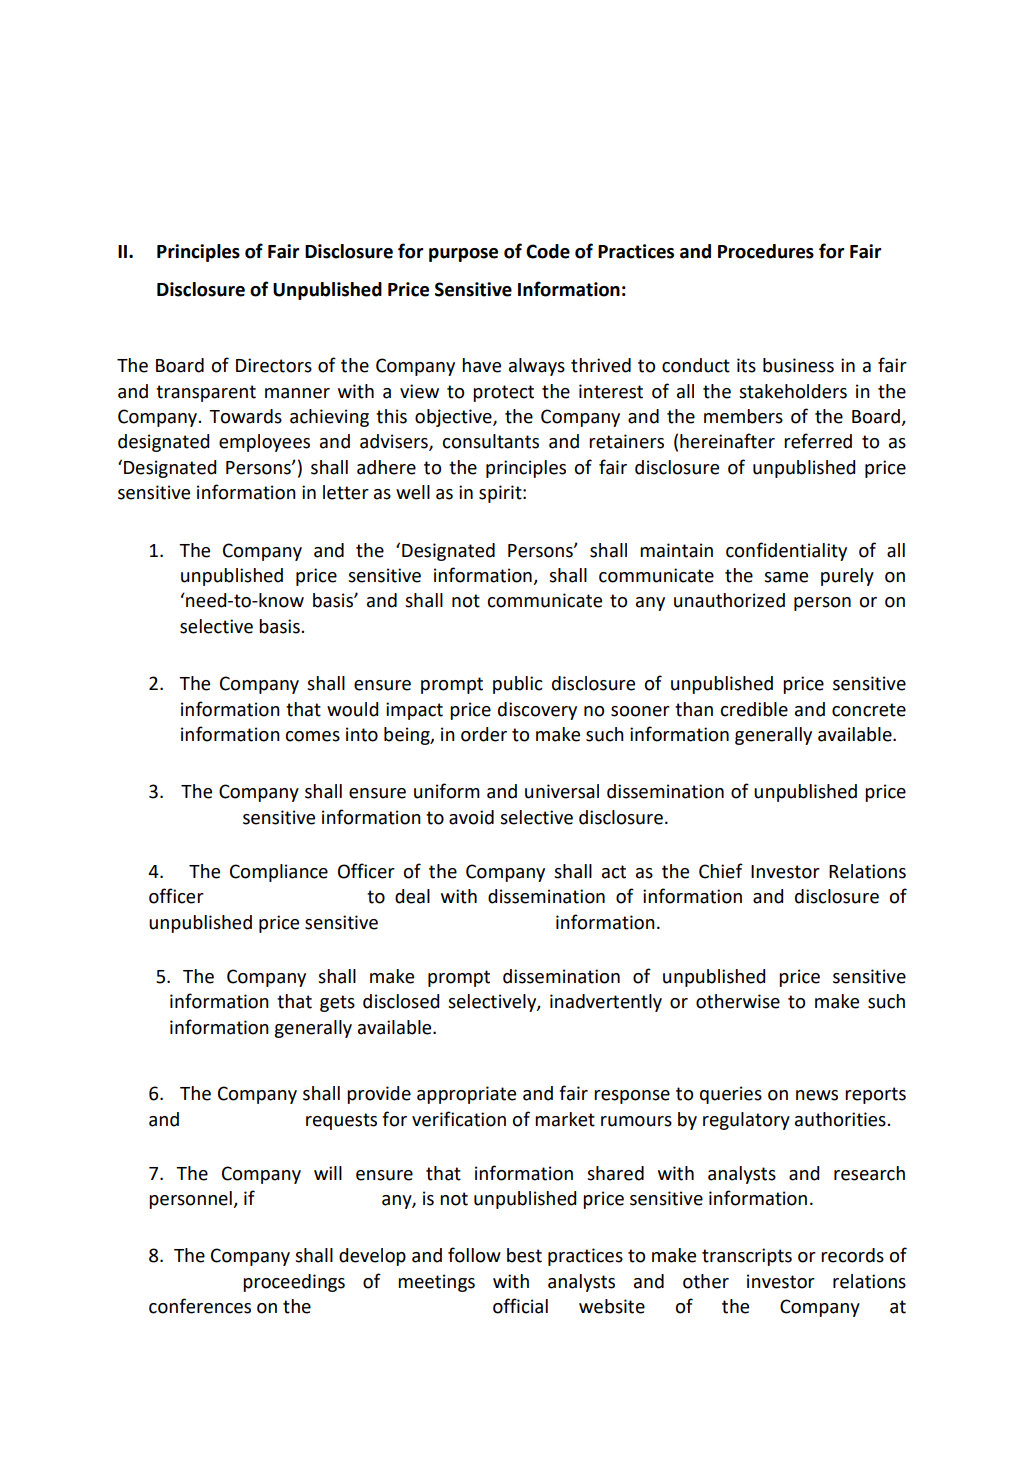 The image size is (1034, 1462). I want to click on would, so click(352, 709).
